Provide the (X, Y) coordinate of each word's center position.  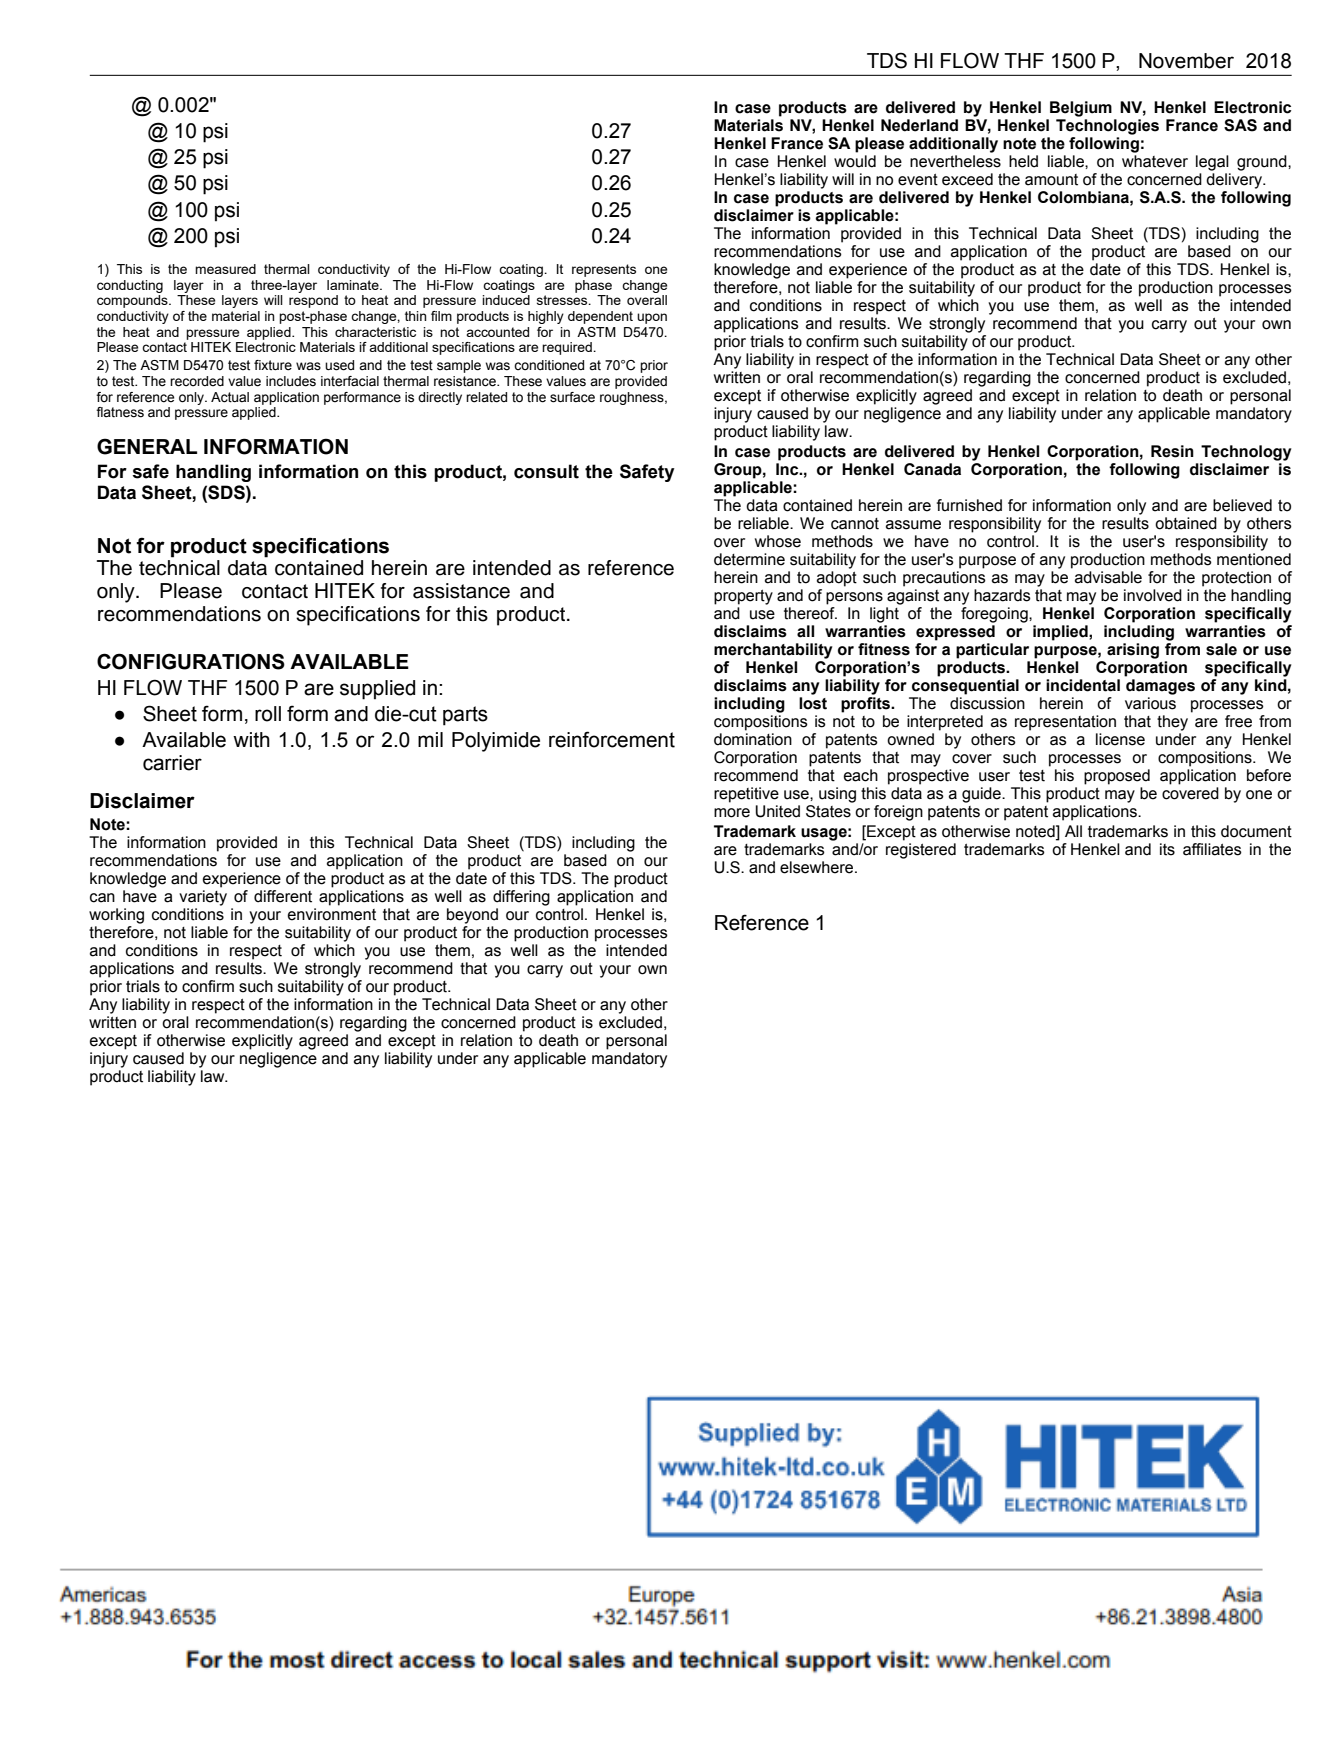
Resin (1172, 451)
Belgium (1081, 109)
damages (1160, 687)
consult (546, 471)
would (855, 161)
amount (1051, 180)
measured (225, 269)
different (283, 896)
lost (813, 703)
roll (268, 714)
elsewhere (818, 867)
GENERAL (147, 446)
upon (652, 318)
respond (313, 301)
